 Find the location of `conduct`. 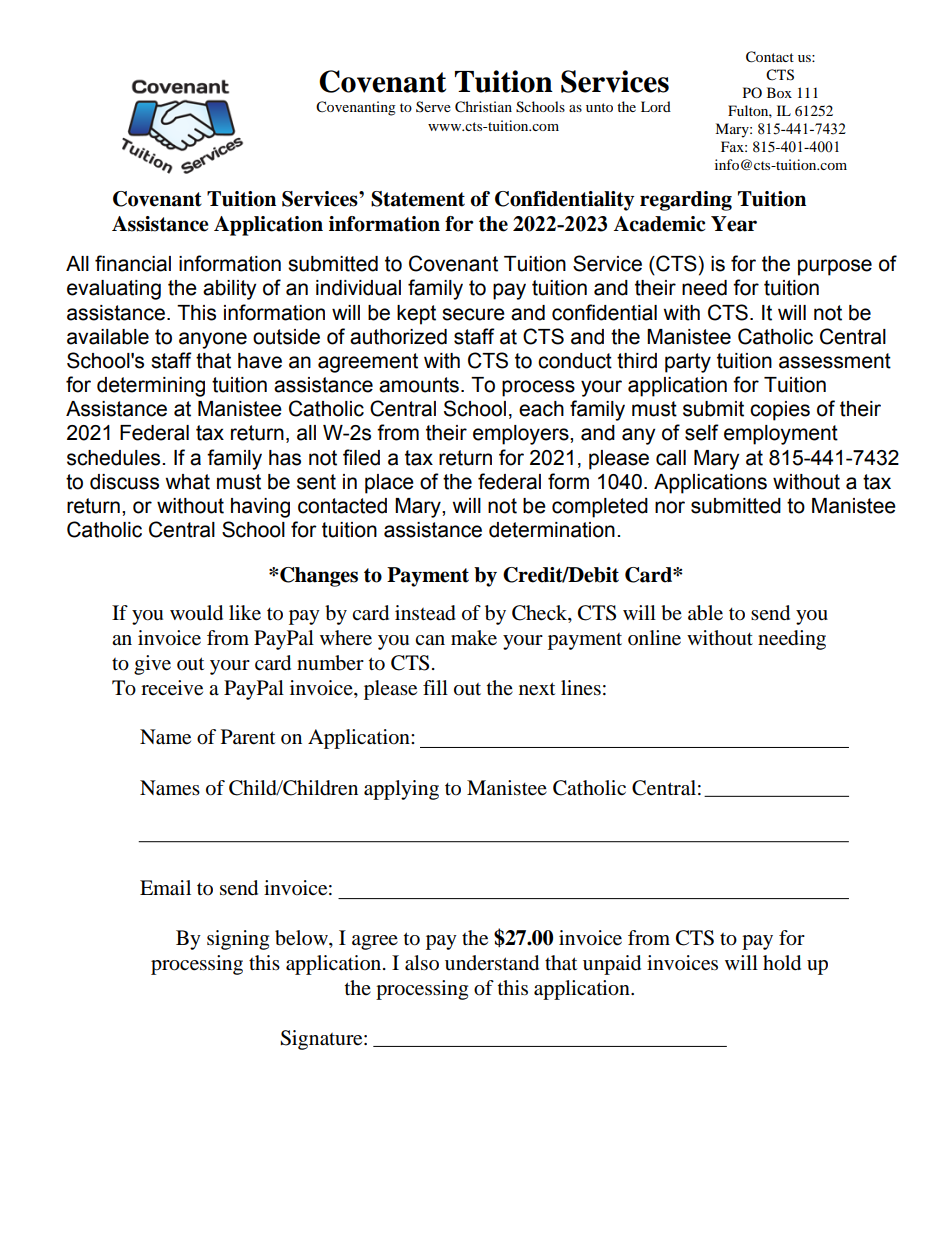

conduct is located at coordinates (575, 361).
